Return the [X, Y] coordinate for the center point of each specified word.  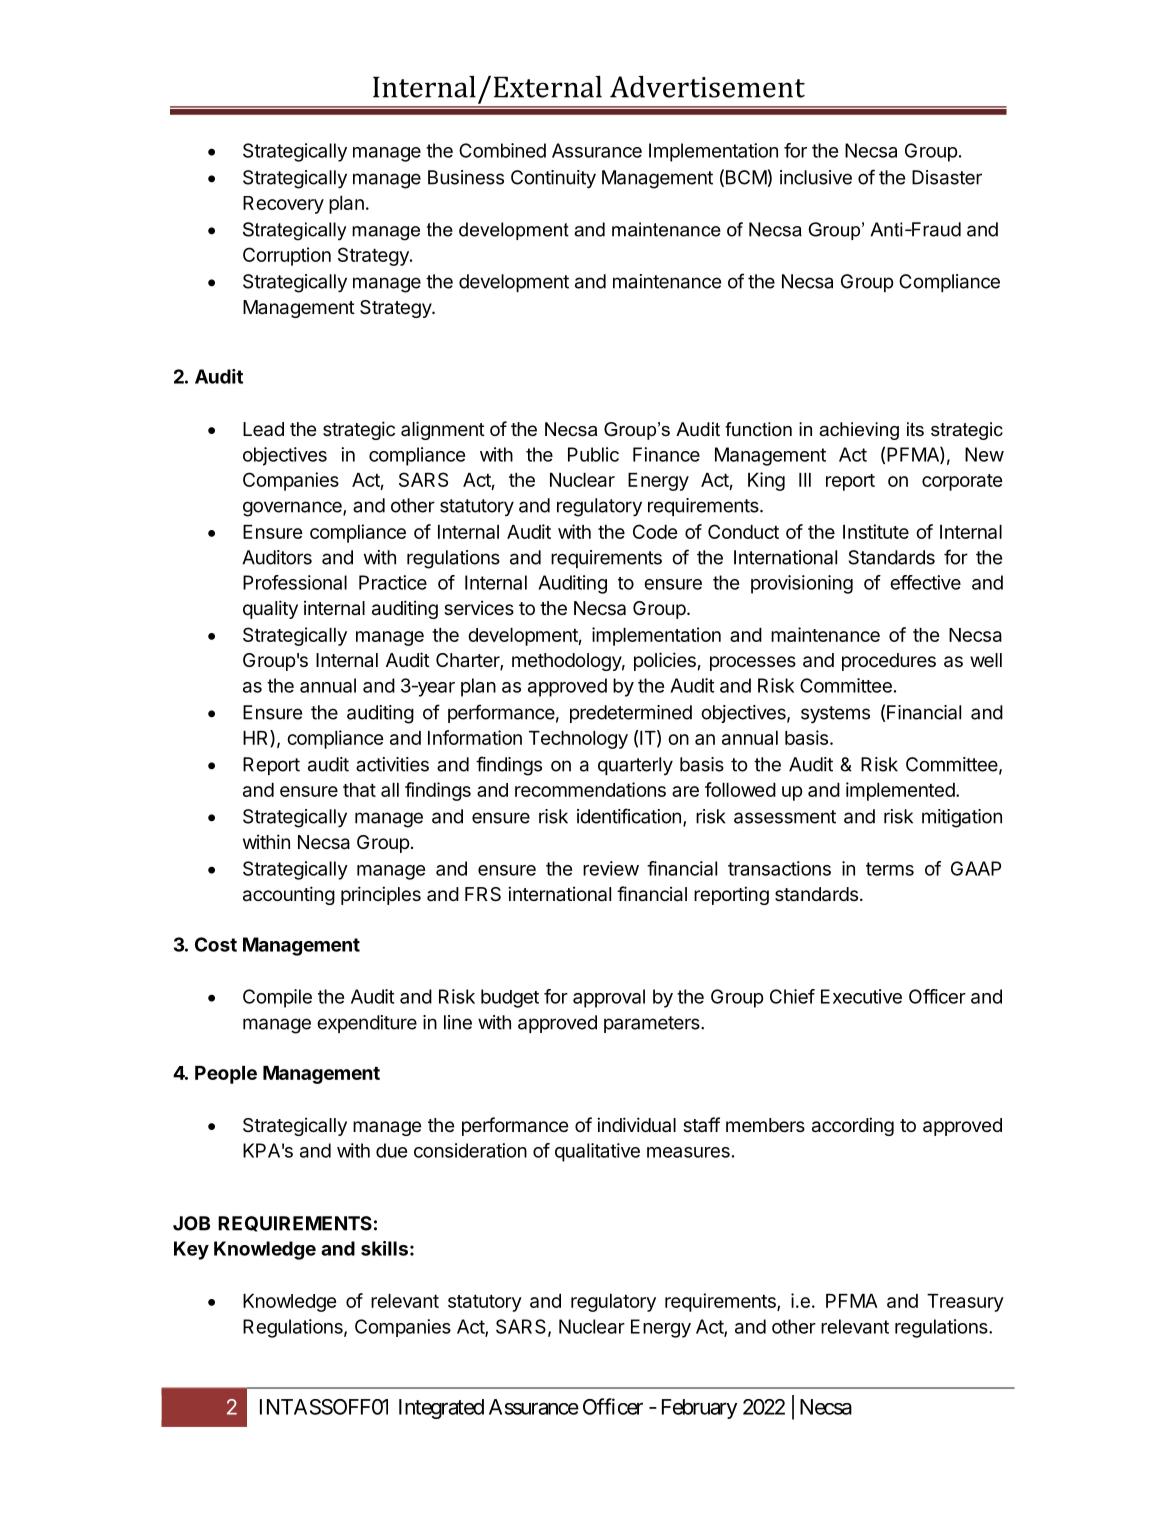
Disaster [947, 177]
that [359, 790]
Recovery [283, 205]
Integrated [441, 1409]
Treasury [965, 1303]
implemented [900, 791]
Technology [578, 740]
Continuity [553, 179]
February [699, 1409]
